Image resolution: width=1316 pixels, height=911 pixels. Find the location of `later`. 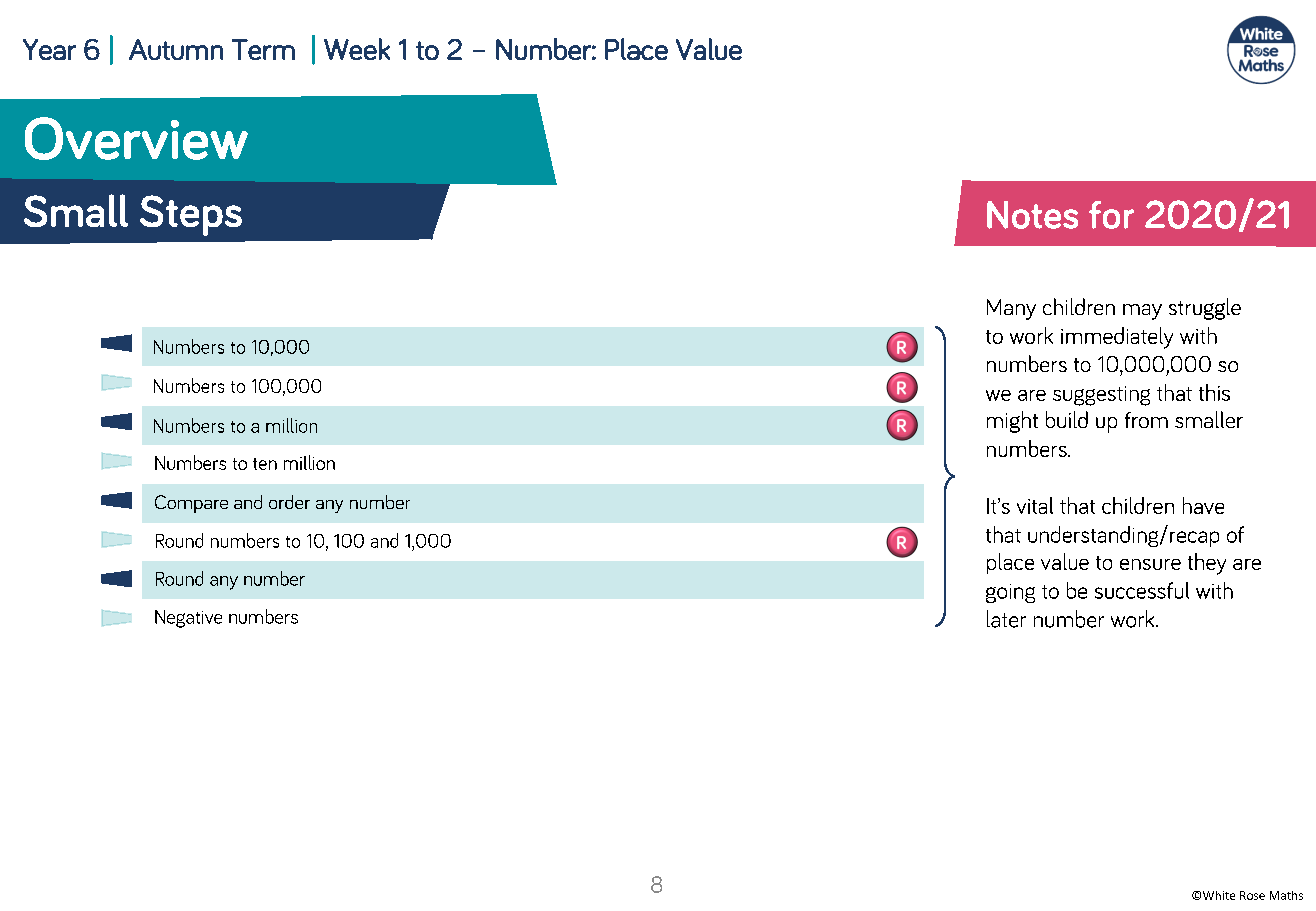

later is located at coordinates (1006, 619).
